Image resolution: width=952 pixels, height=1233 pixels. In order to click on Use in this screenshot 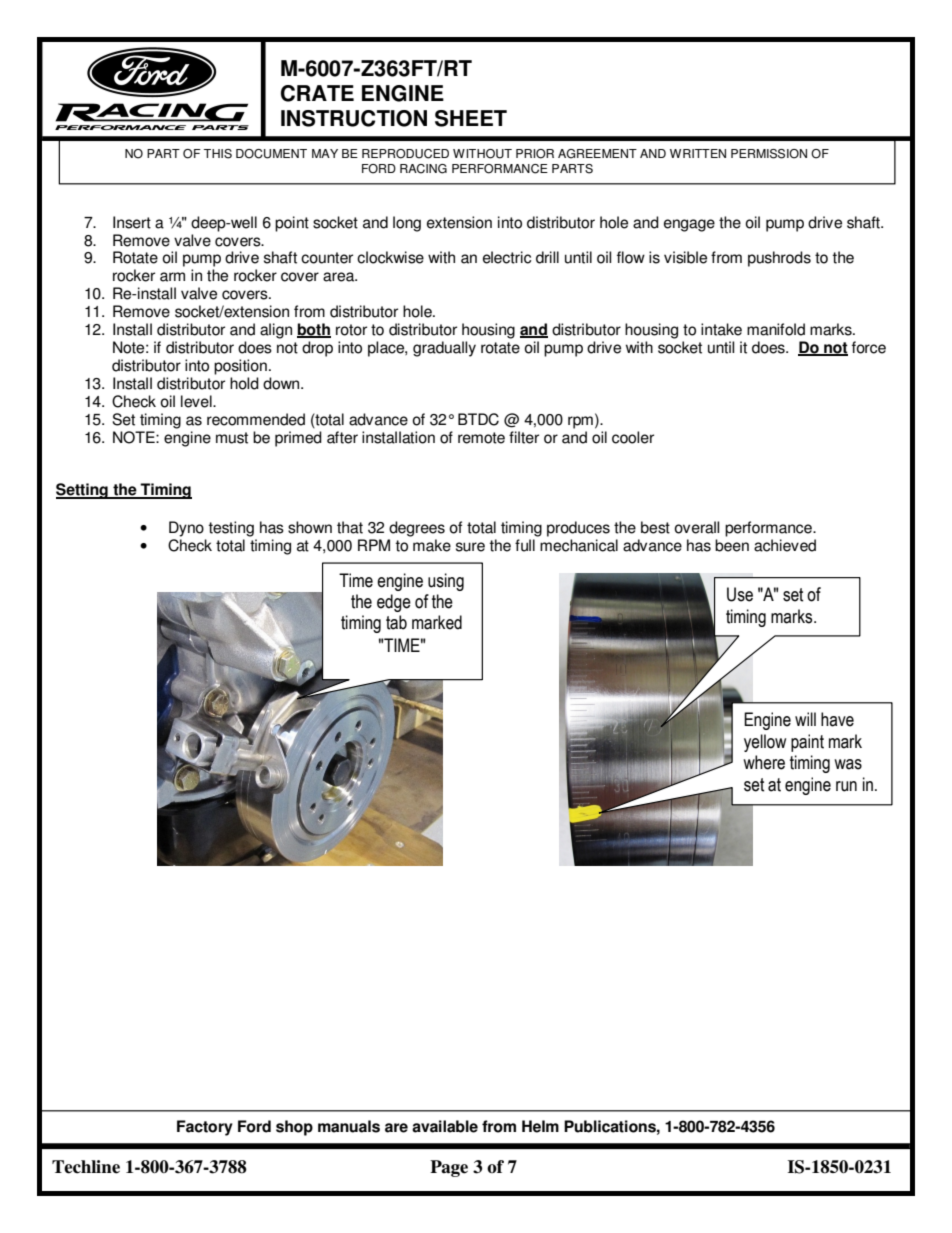, I will do `click(740, 594)`.
